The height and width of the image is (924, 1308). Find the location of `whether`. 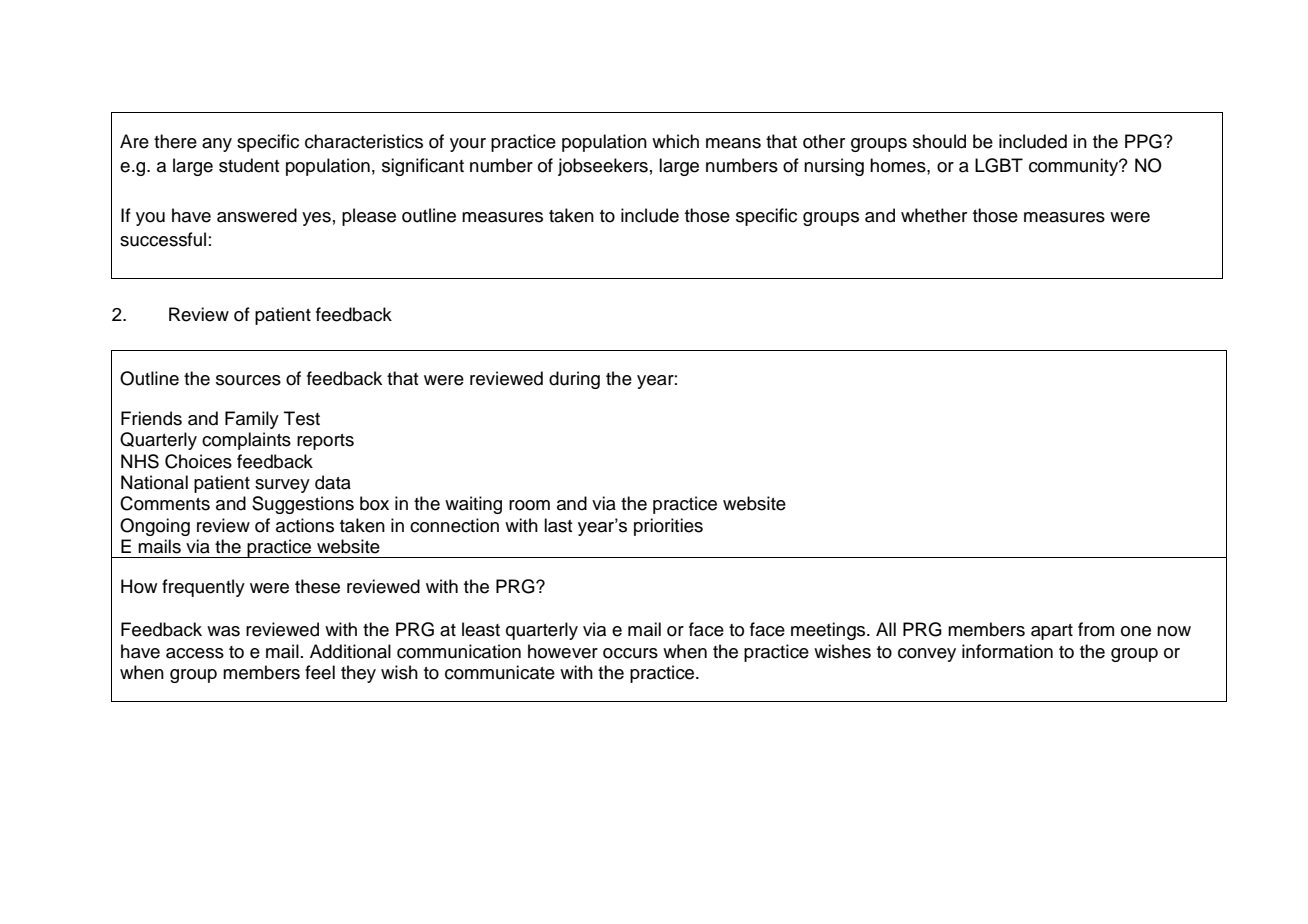

whether is located at coordinates (934, 215).
